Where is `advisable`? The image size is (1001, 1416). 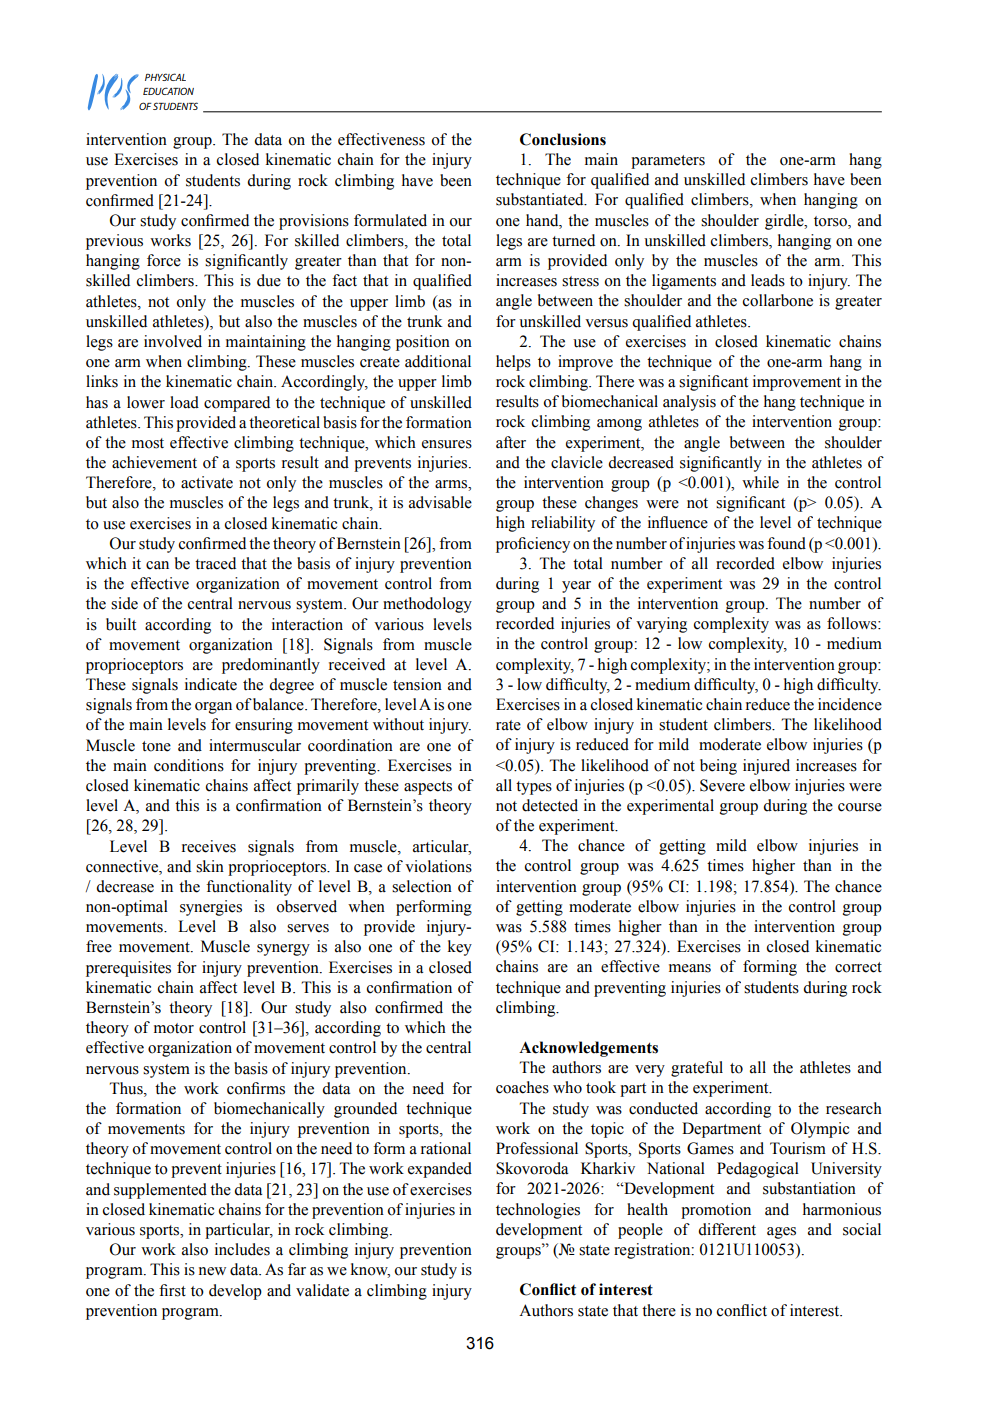
advisable is located at coordinates (440, 502).
